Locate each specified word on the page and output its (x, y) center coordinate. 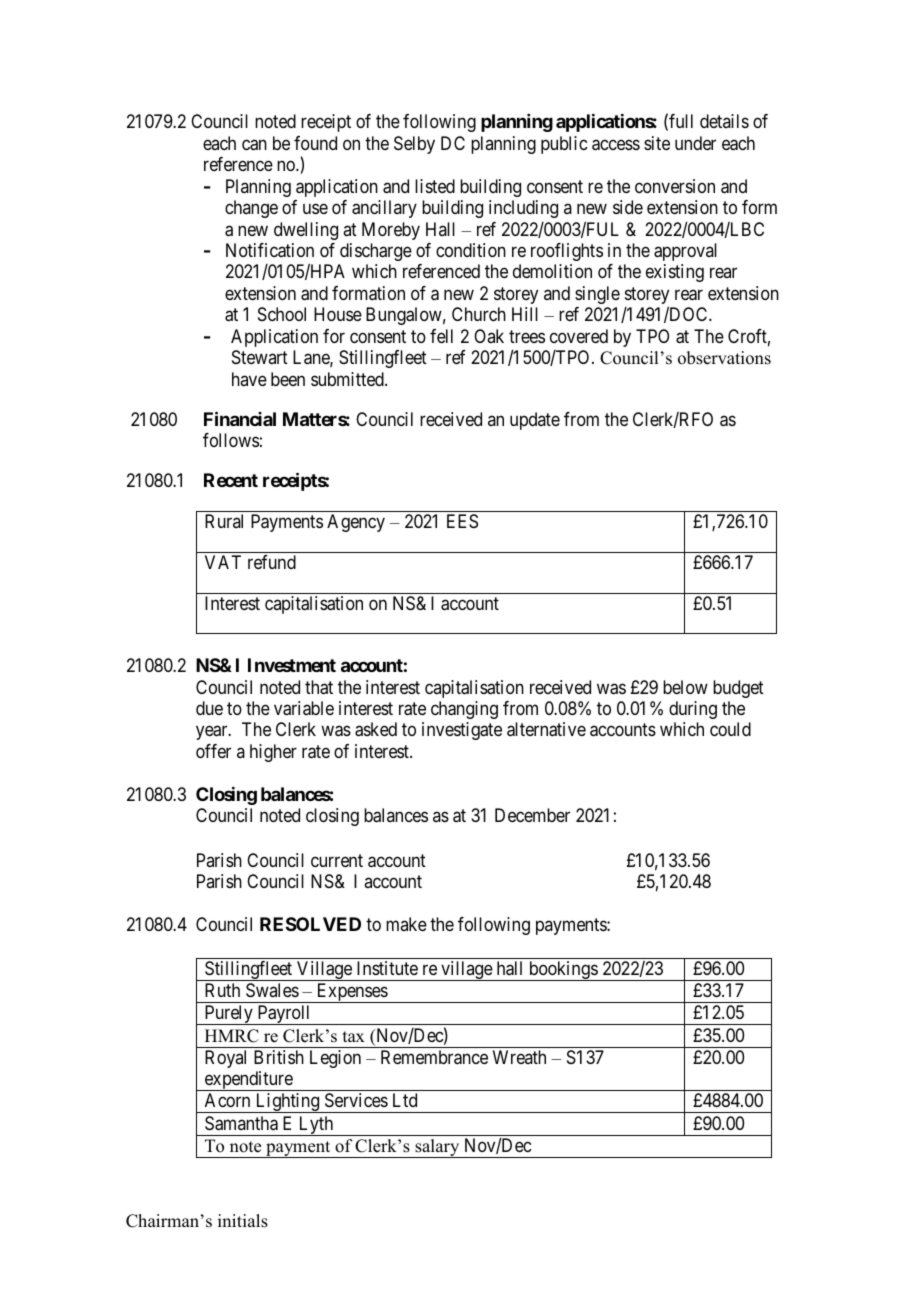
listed (435, 186)
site (657, 143)
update (535, 421)
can (254, 145)
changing (464, 710)
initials (243, 1221)
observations (724, 358)
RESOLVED (310, 924)
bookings (563, 971)
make (406, 924)
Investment (292, 665)
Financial (240, 418)
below (685, 687)
